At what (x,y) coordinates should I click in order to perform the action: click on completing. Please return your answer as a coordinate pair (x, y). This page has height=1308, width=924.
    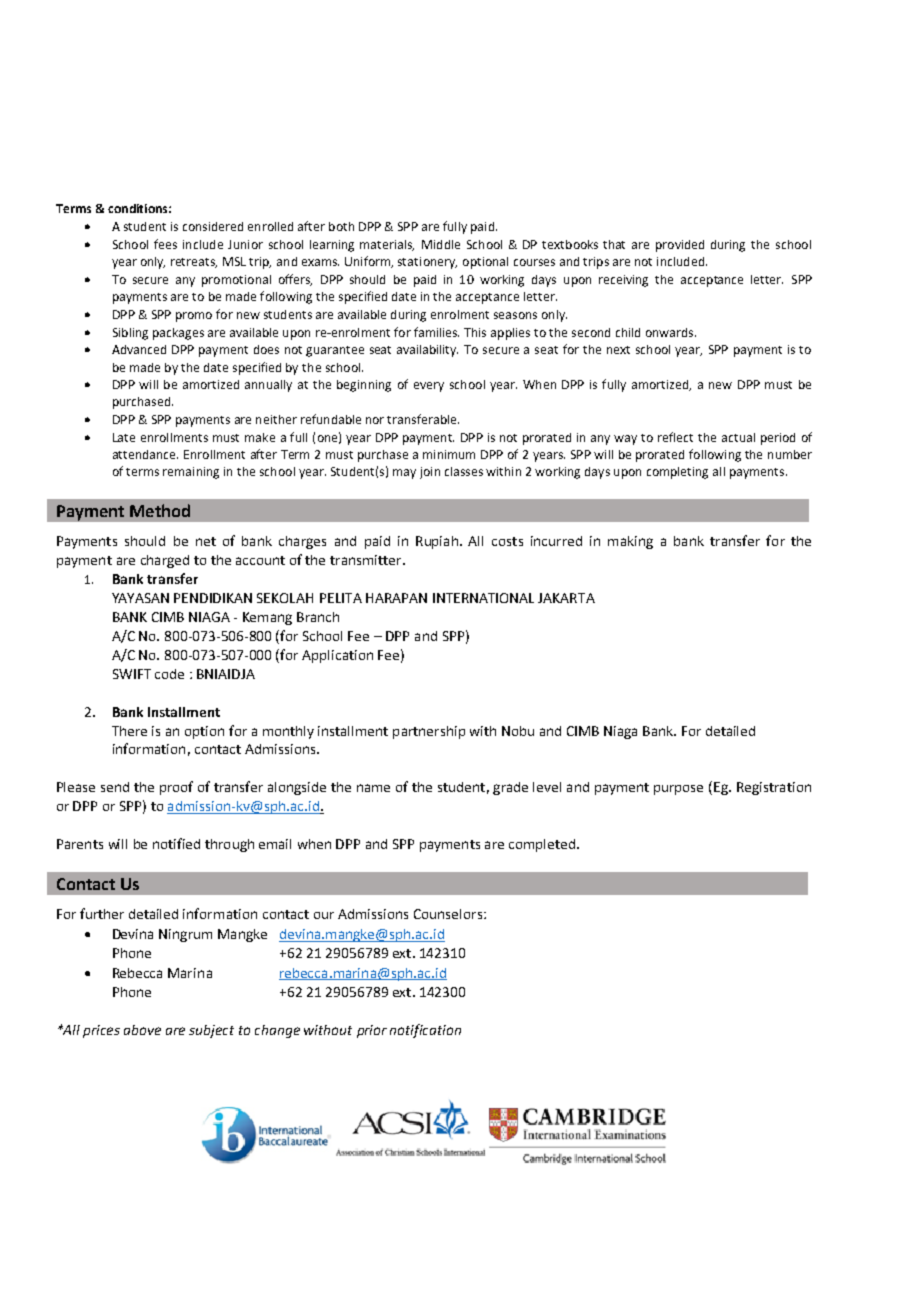
    Looking at the image, I should click on (677, 473).
